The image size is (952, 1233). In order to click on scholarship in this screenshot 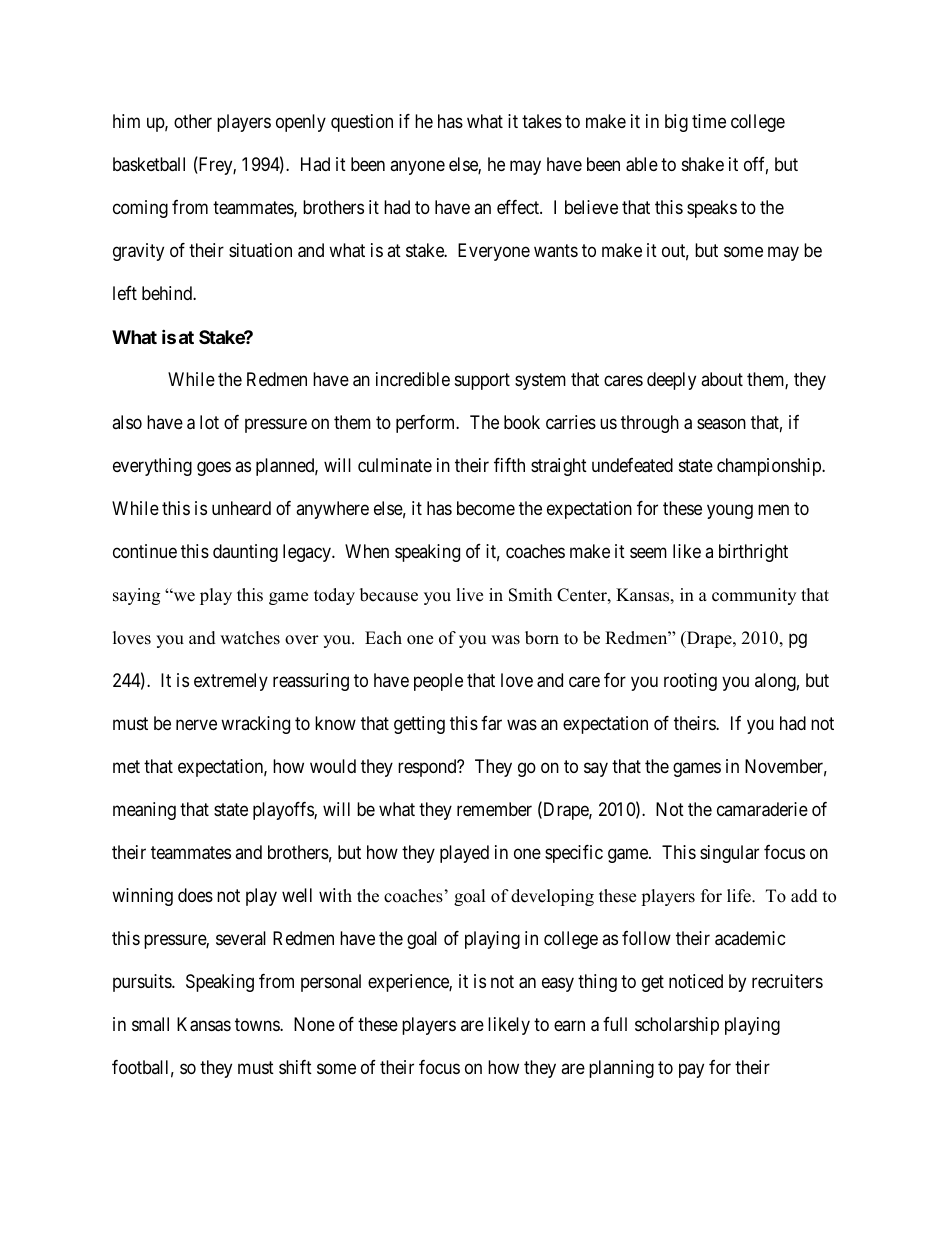, I will do `click(677, 1026)`.
